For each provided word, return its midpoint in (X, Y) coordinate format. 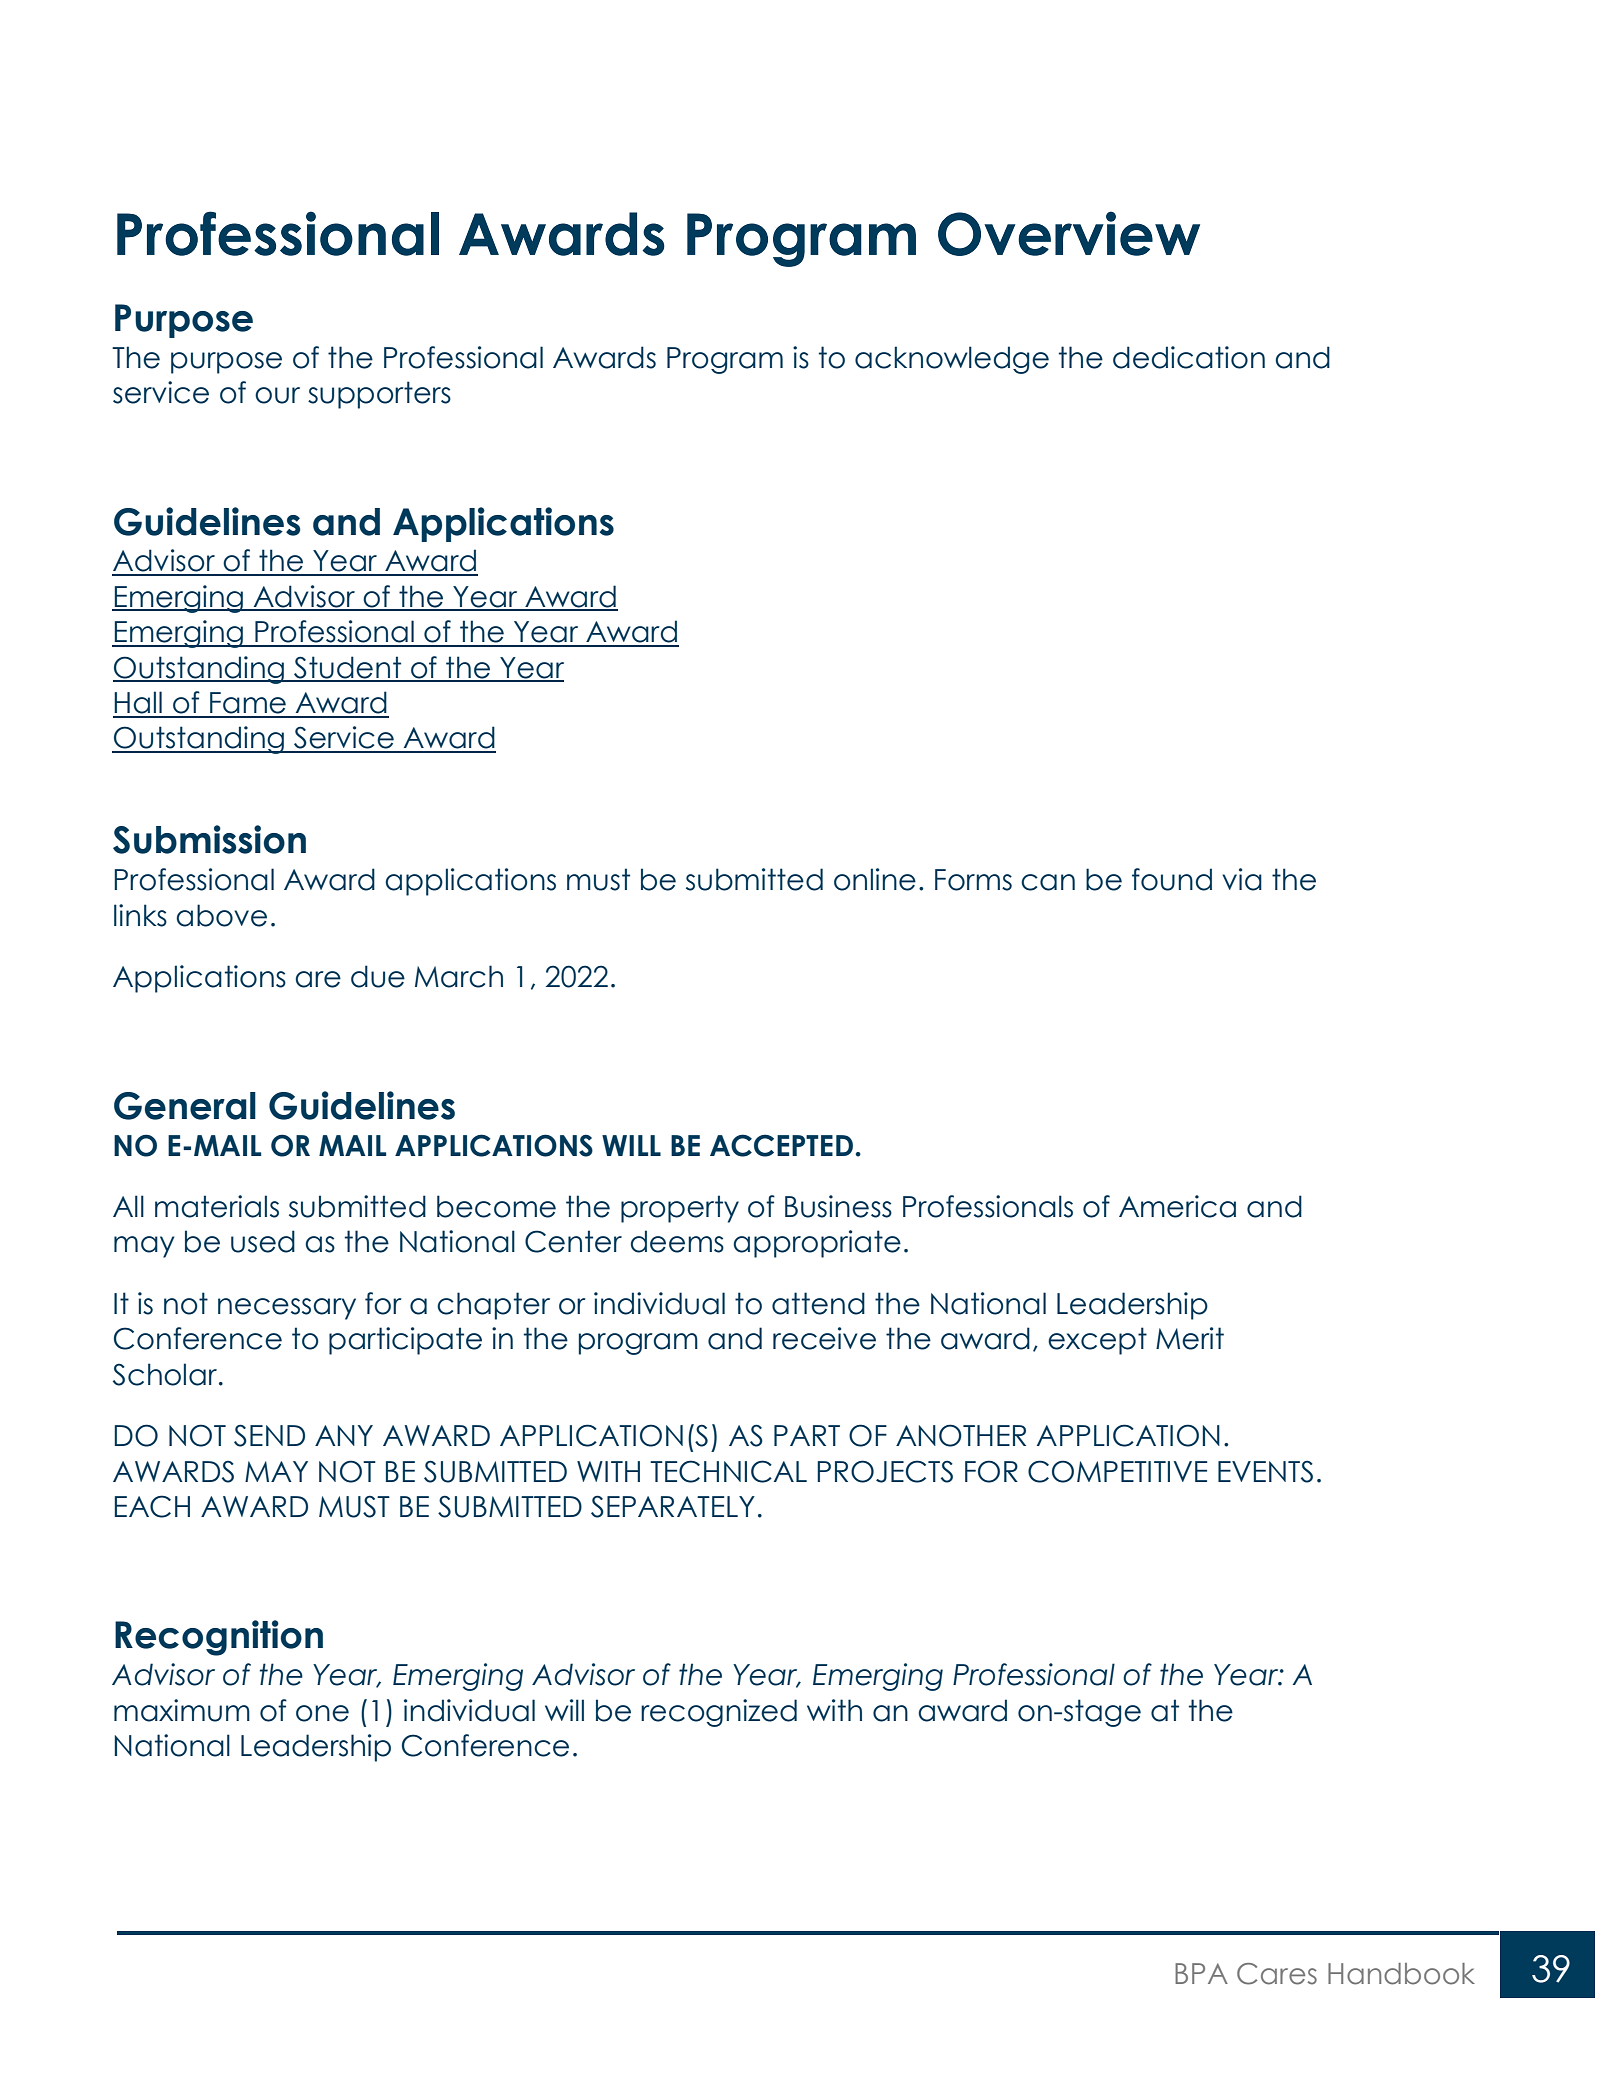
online (875, 879)
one (322, 1713)
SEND (269, 1435)
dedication (1189, 357)
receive (824, 1338)
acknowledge (952, 360)
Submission (209, 839)
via (1242, 879)
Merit (1190, 1338)
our (277, 395)
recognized (719, 1713)
